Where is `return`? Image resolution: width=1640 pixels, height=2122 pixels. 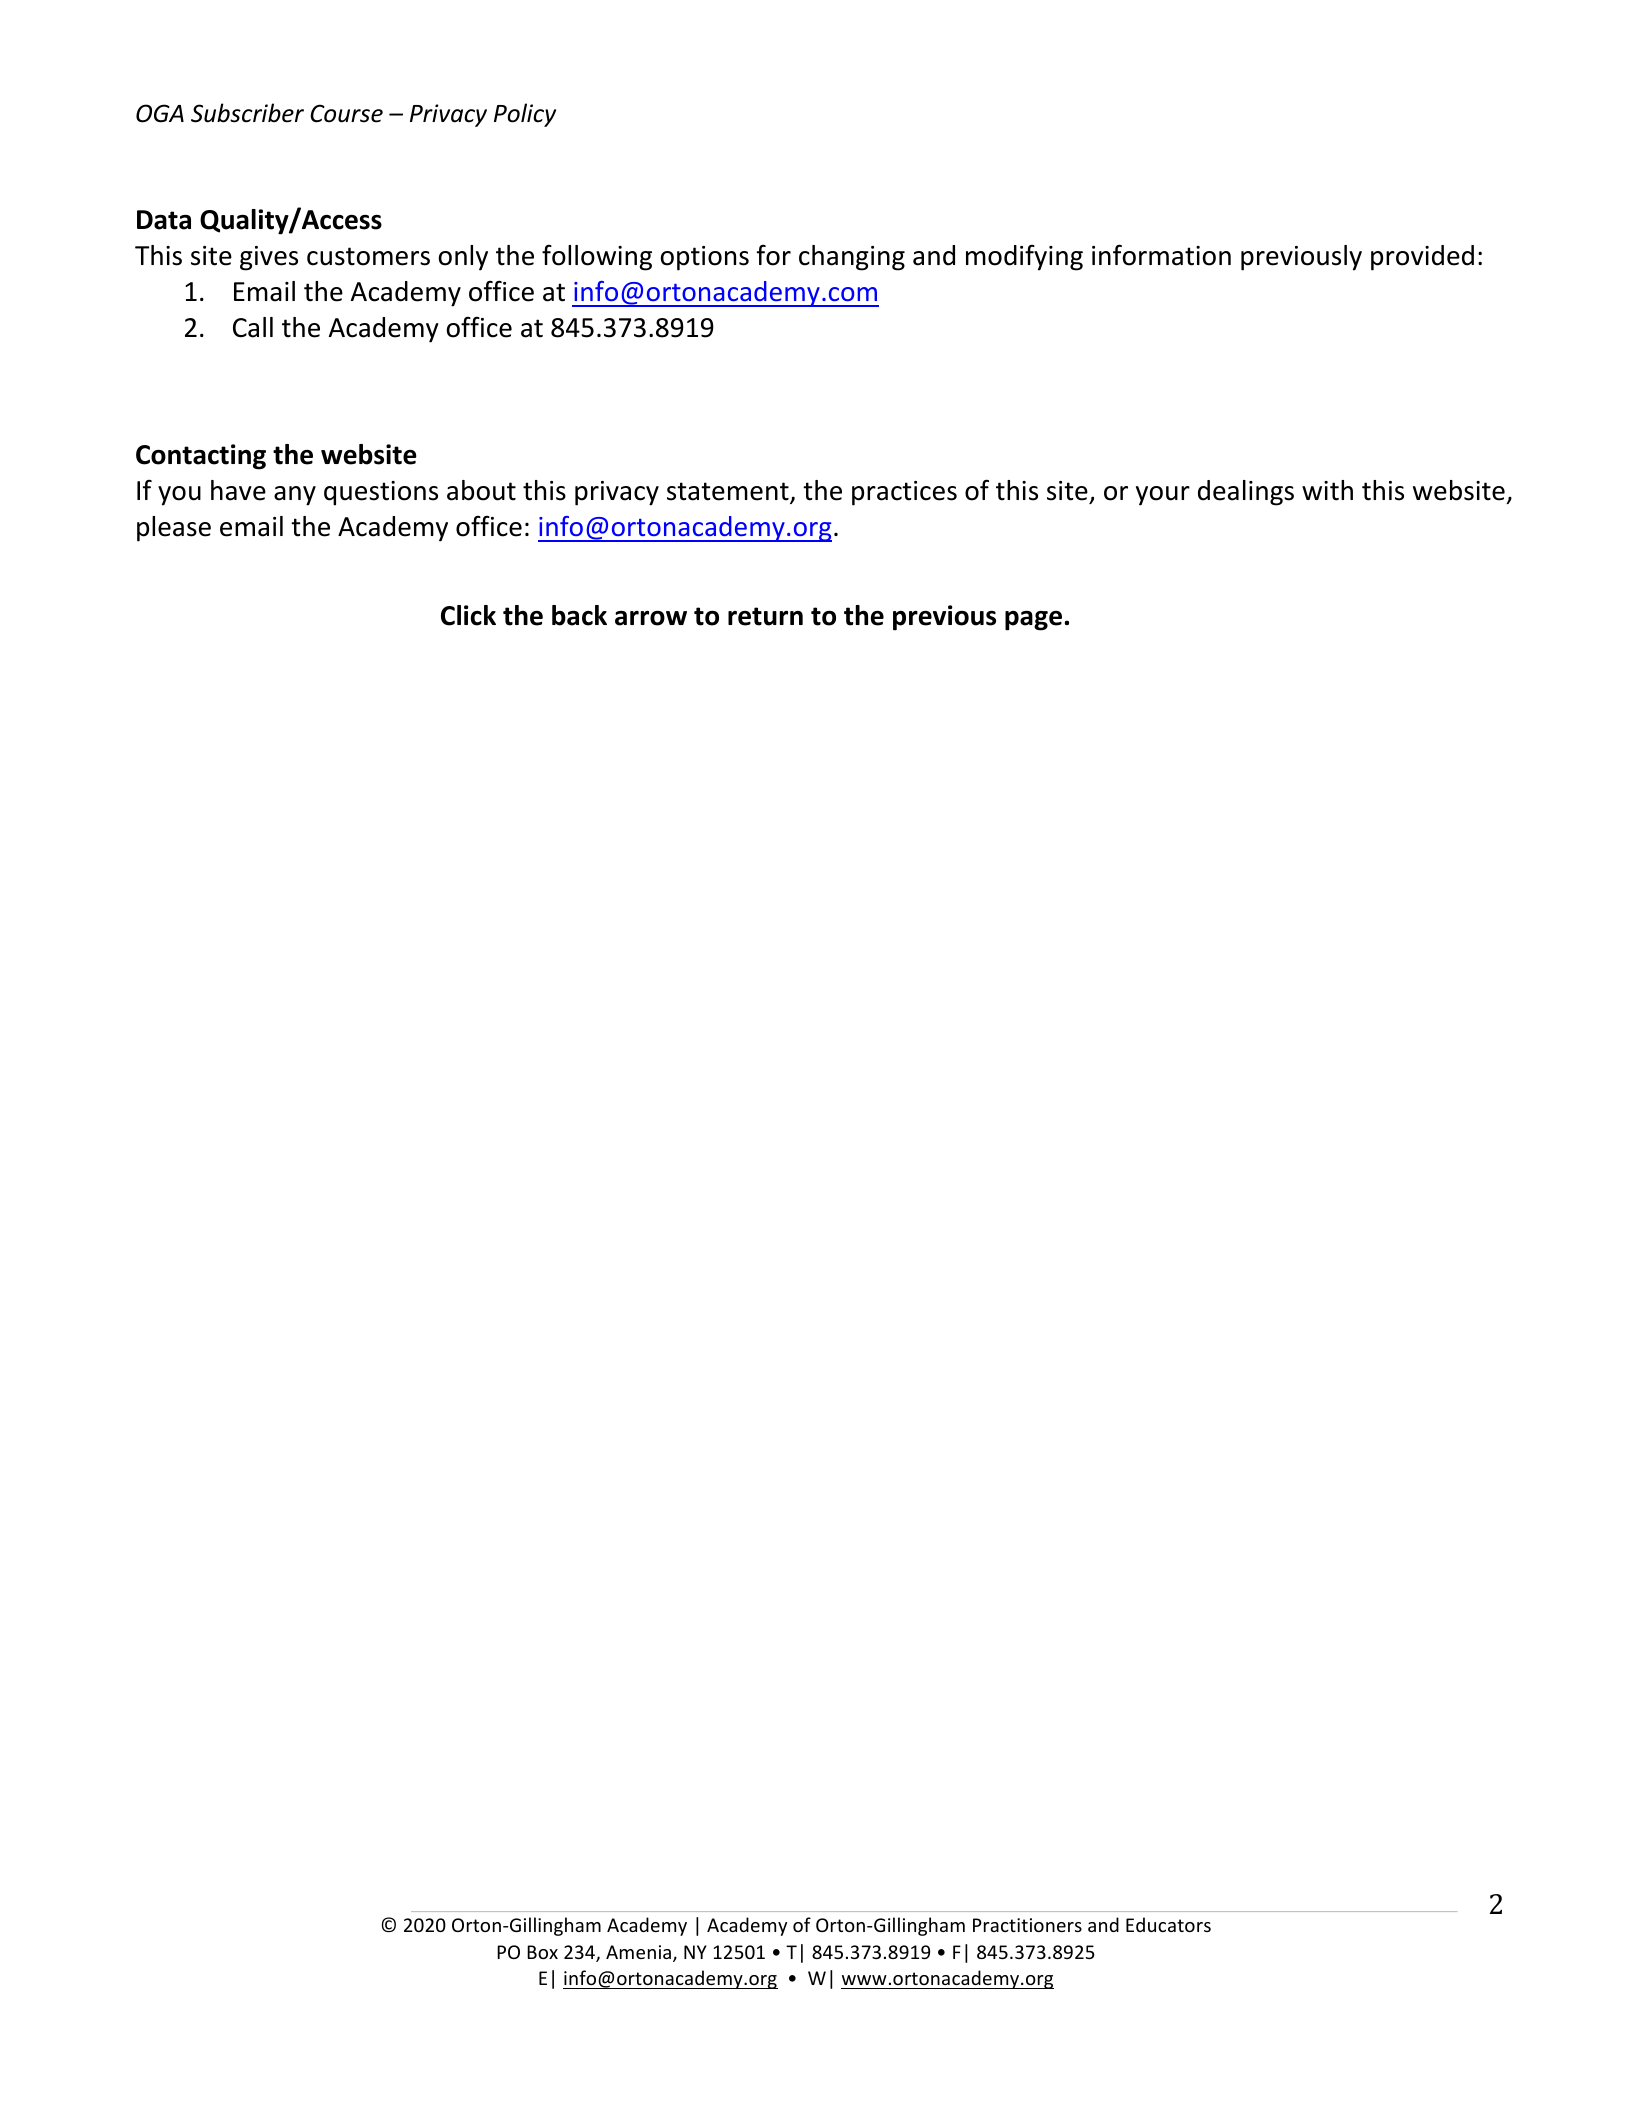
return is located at coordinates (765, 616).
